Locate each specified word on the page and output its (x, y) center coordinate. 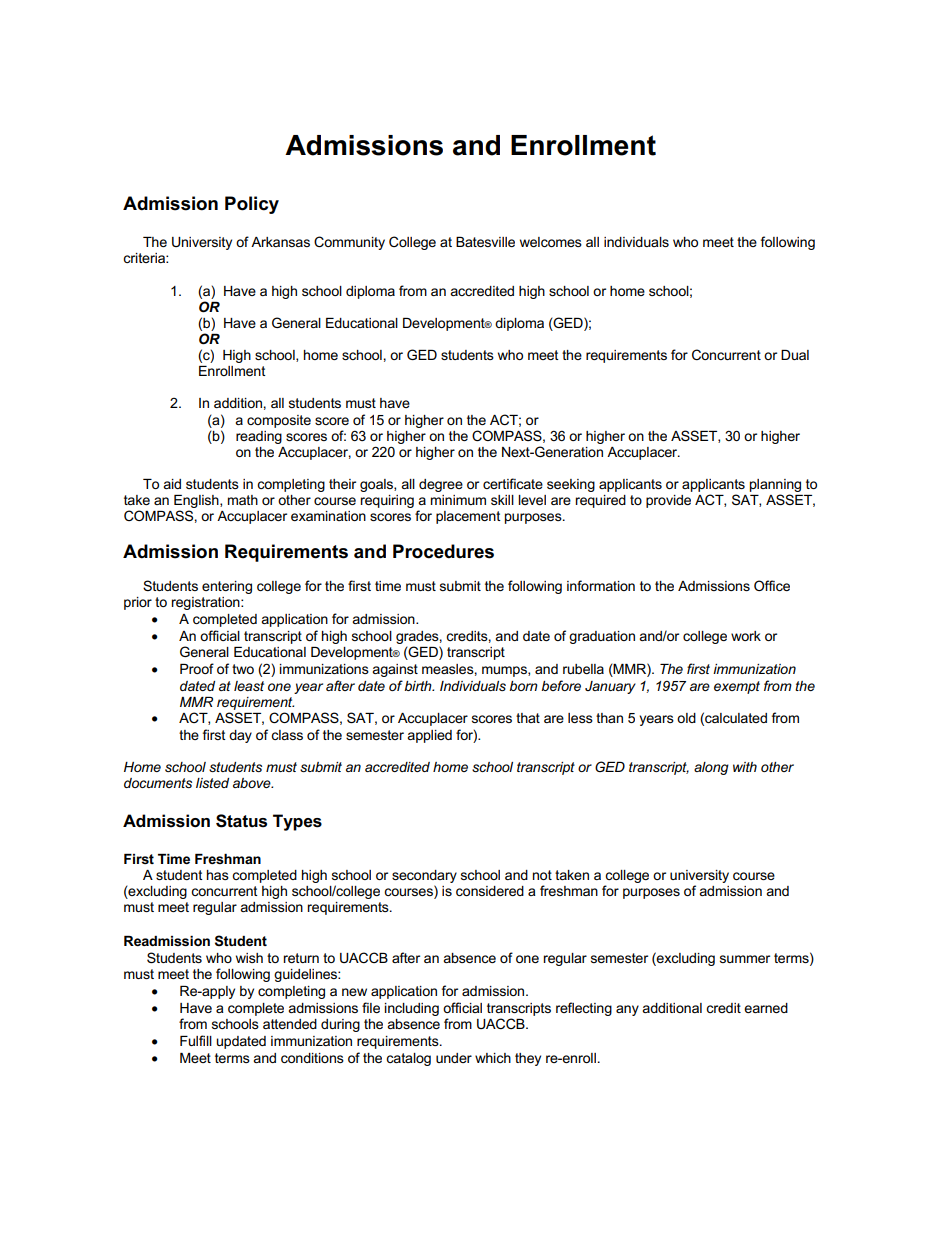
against (395, 670)
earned (766, 1008)
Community (349, 243)
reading (259, 437)
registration (206, 603)
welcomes (551, 242)
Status (241, 821)
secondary (424, 878)
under (454, 1058)
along (711, 768)
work (746, 636)
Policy (252, 205)
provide (668, 501)
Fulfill (196, 1040)
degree (441, 485)
